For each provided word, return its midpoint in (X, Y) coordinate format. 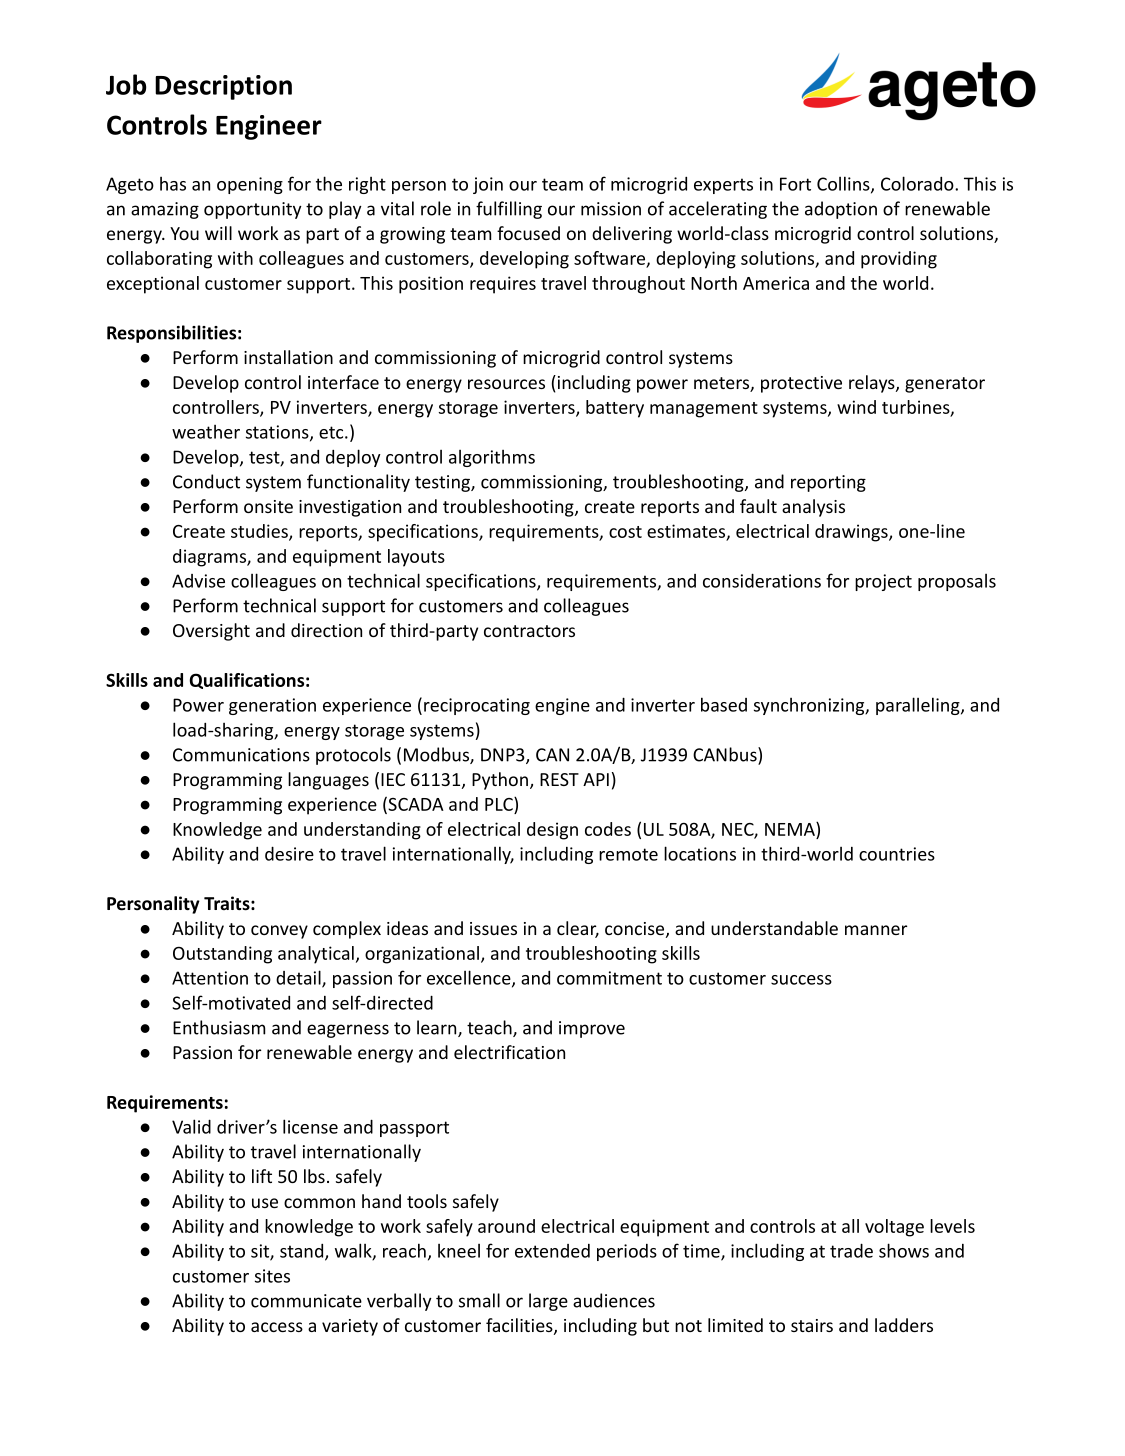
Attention (210, 978)
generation (272, 706)
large (548, 1302)
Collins (844, 184)
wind (856, 407)
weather (206, 432)
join (488, 185)
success (801, 980)
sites (272, 1276)
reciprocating (477, 706)
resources (506, 384)
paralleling (919, 706)
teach (490, 1028)
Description (223, 87)
